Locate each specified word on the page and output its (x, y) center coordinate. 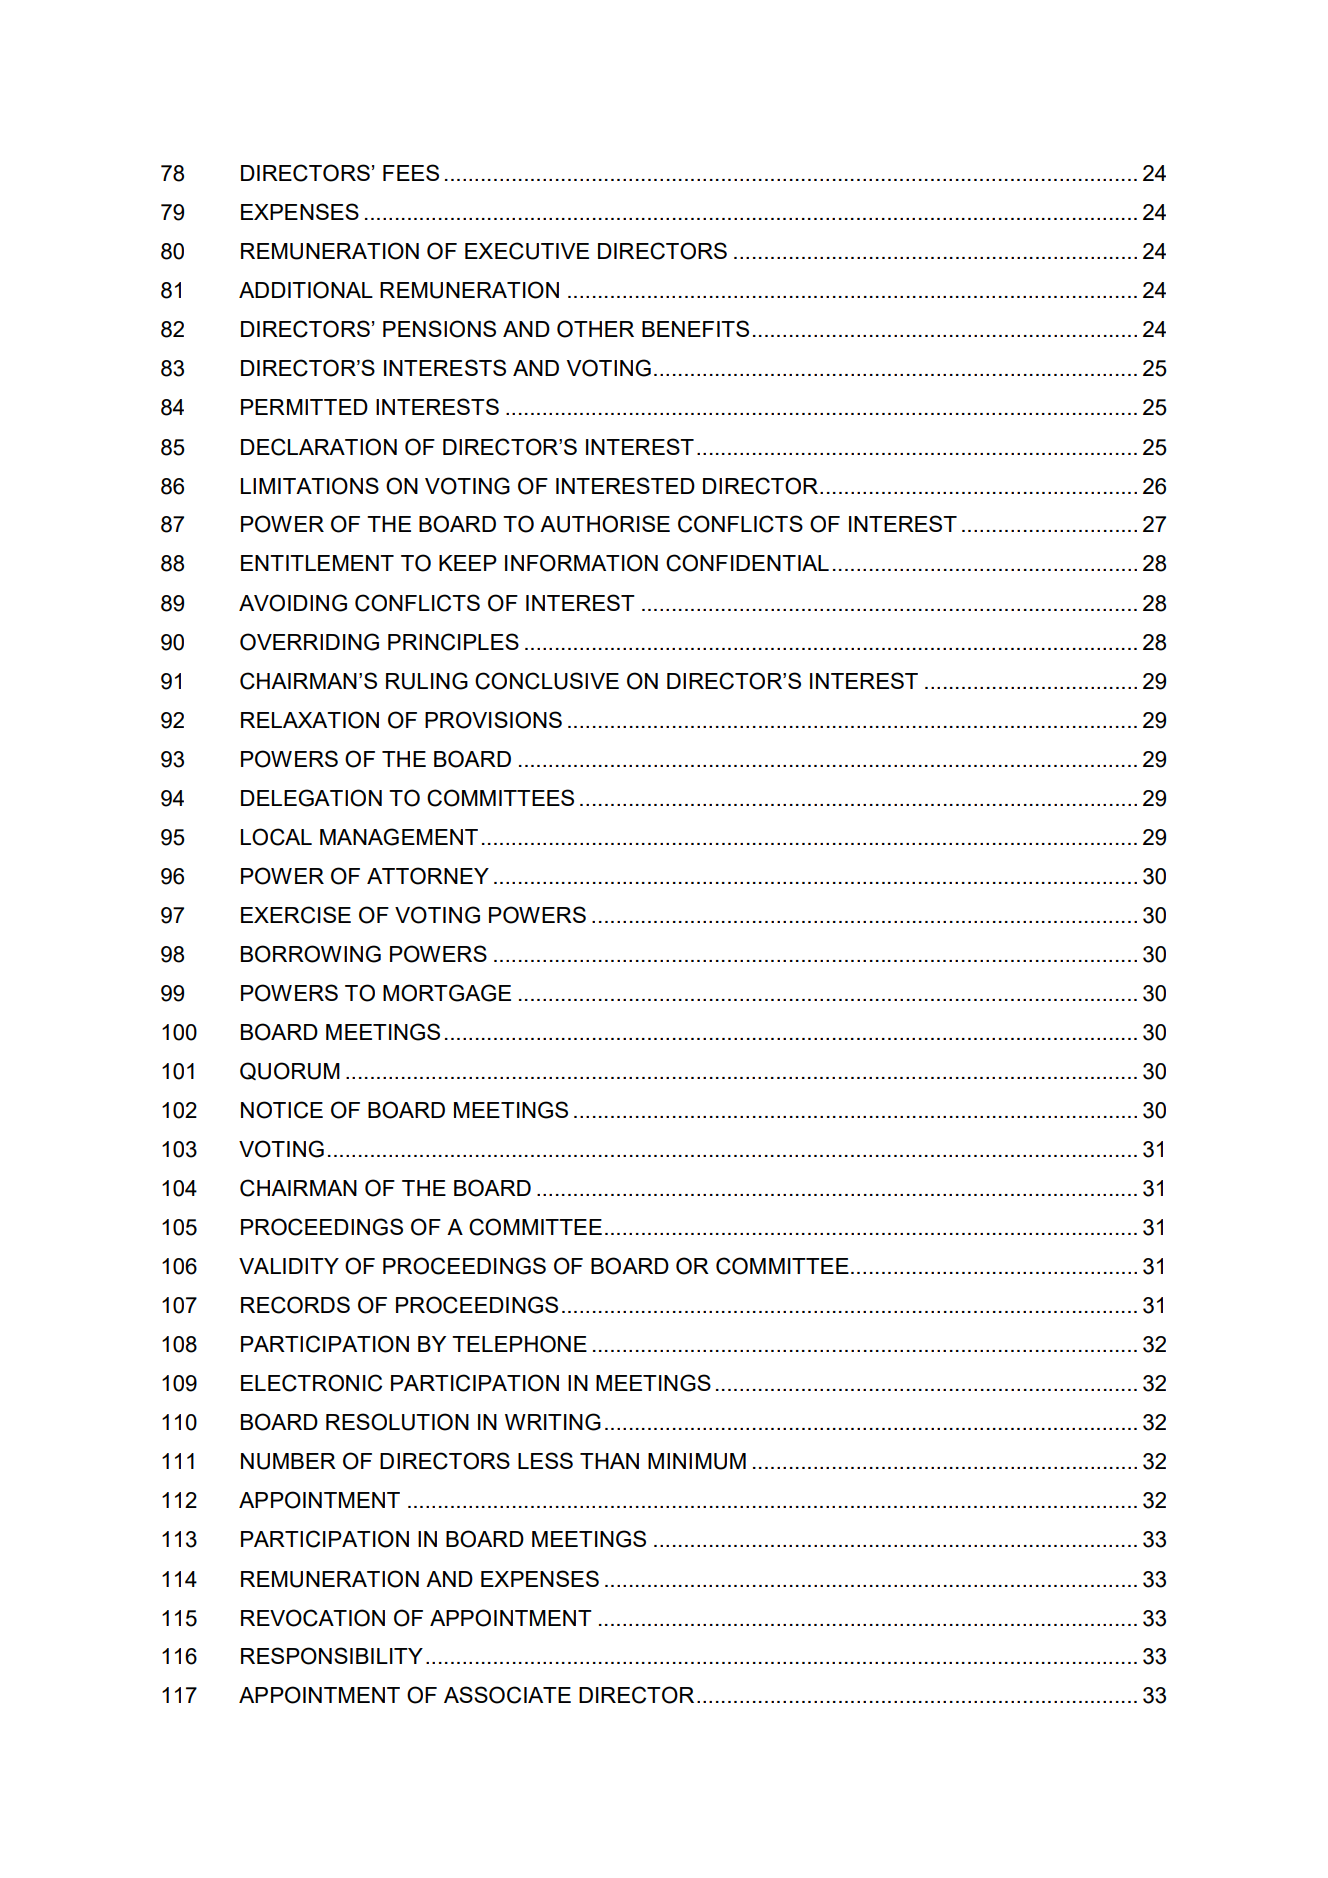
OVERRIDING (309, 642)
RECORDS (295, 1305)
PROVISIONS (493, 720)
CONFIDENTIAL (747, 563)
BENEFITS (695, 328)
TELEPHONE (519, 1344)
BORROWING (311, 954)
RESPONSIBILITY (332, 1656)
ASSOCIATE (507, 1695)
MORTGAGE (447, 993)
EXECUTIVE (527, 251)
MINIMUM (697, 1461)
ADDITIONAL (306, 290)
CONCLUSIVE (547, 681)
